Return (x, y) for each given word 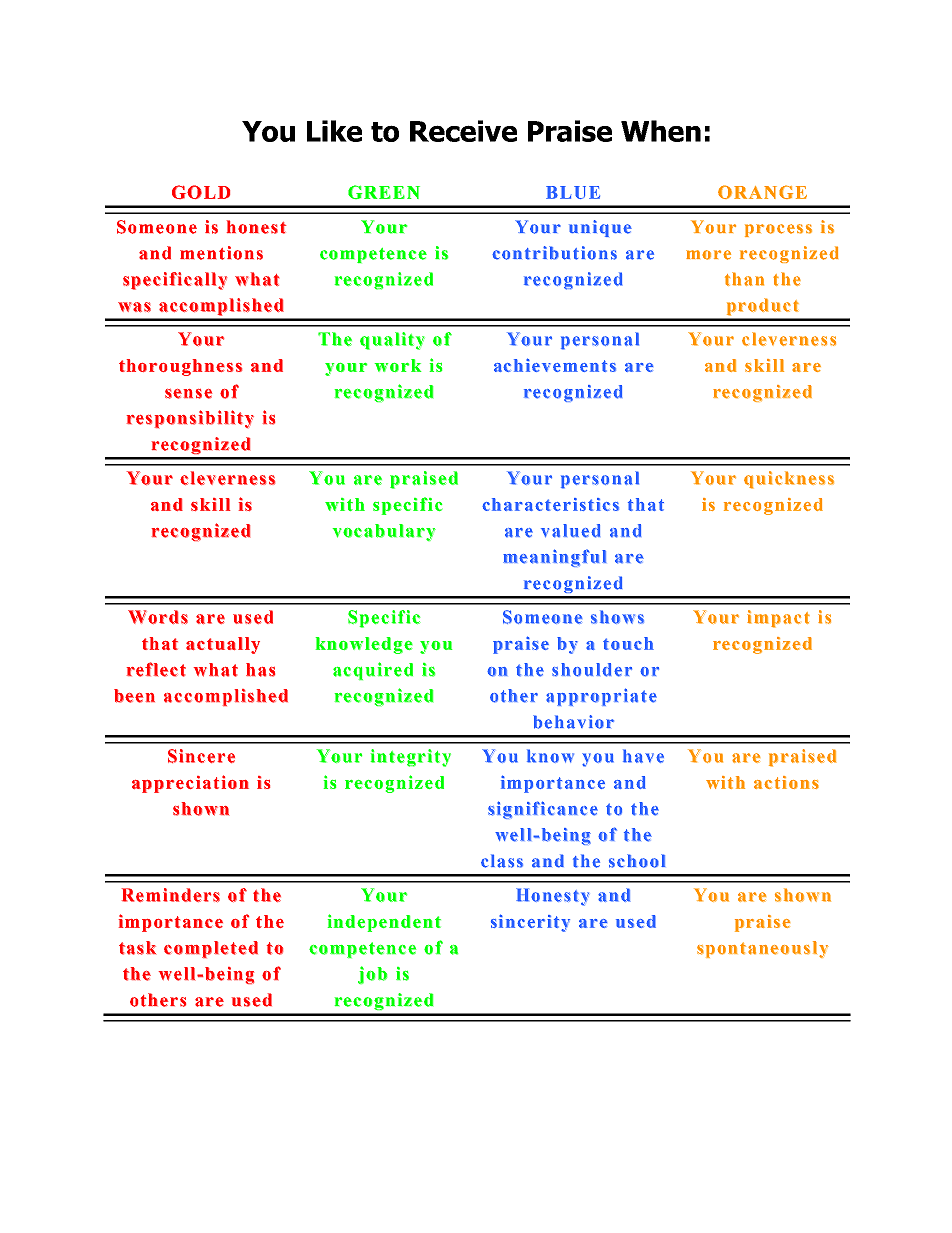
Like (334, 131)
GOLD (201, 192)
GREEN (384, 192)
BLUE (573, 192)
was (134, 307)
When (661, 131)
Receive (463, 131)
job (372, 975)
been (134, 696)
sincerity (530, 923)
